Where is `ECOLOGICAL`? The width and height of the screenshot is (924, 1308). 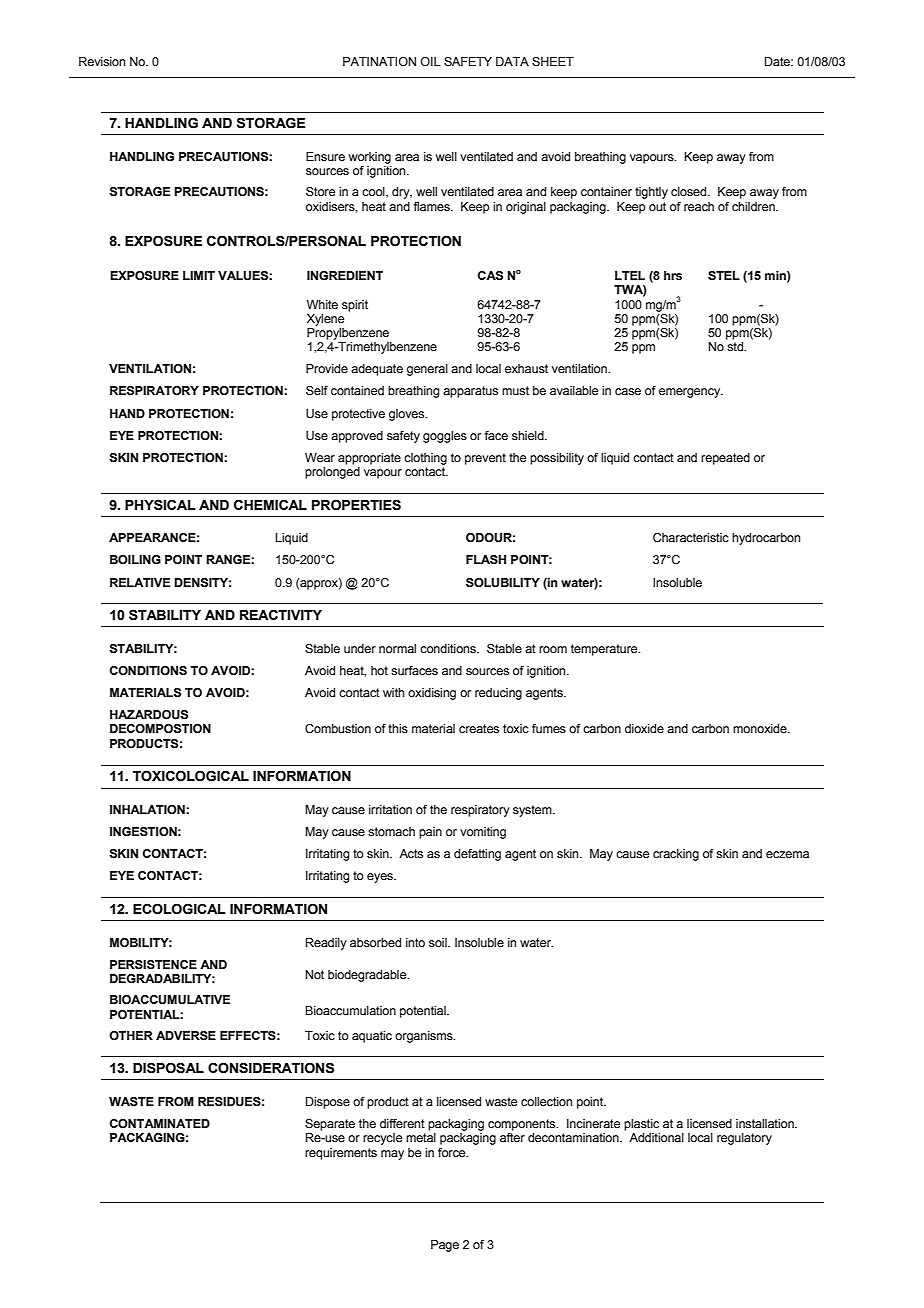 ECOLOGICAL is located at coordinates (179, 909).
